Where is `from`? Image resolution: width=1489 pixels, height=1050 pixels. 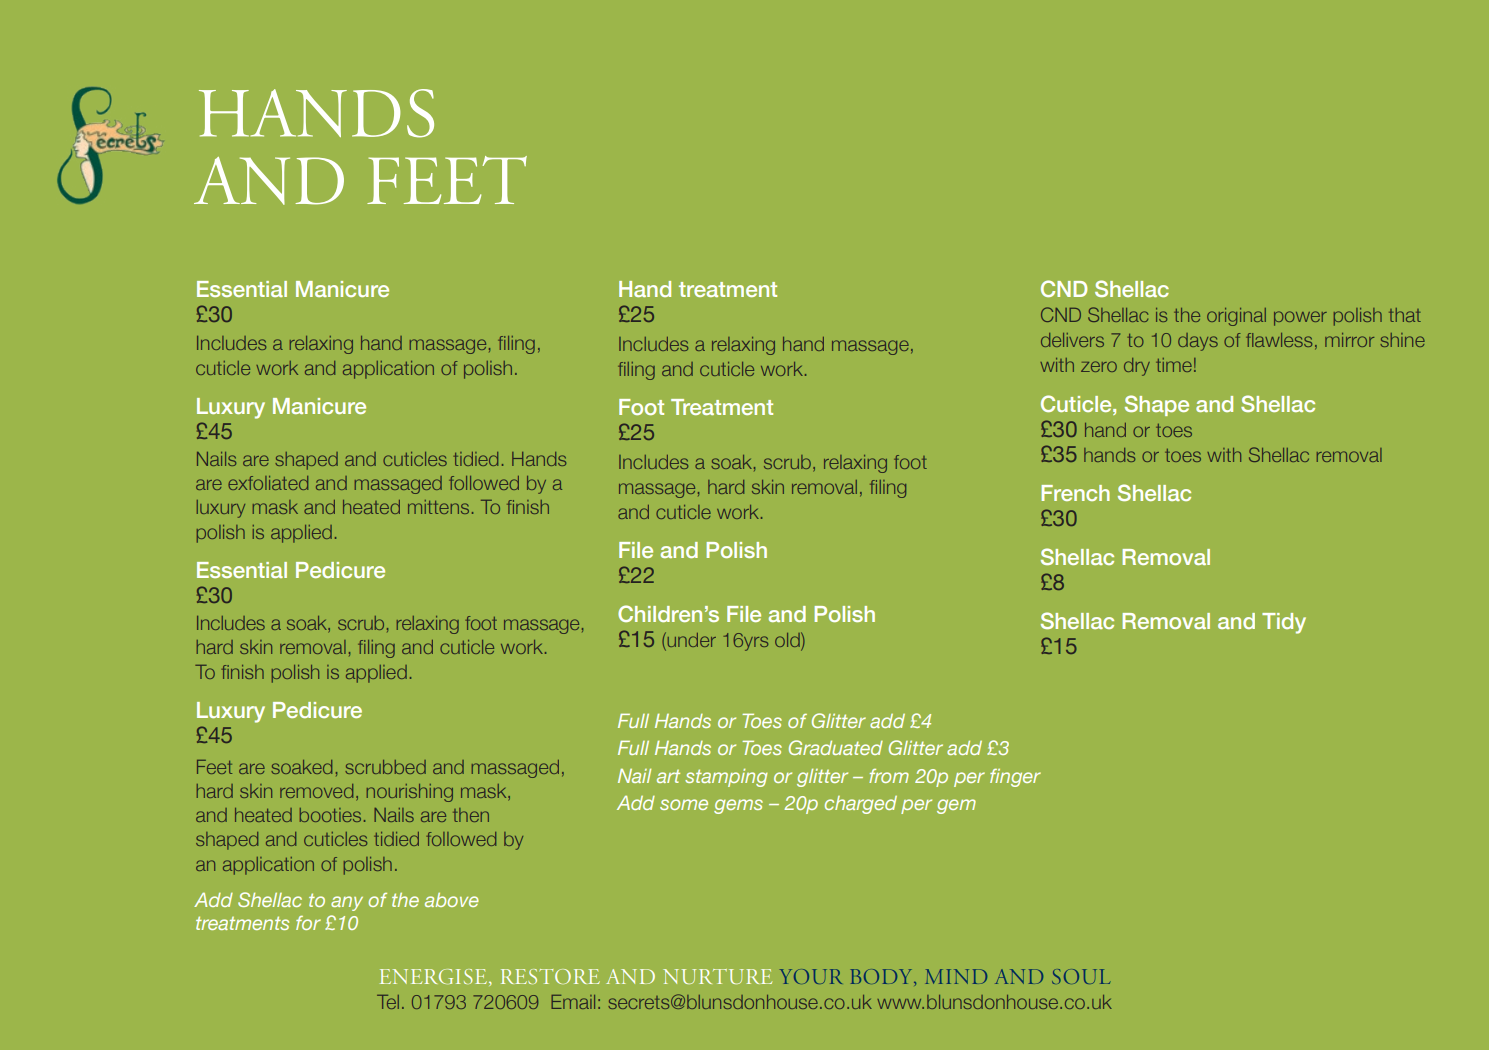
from is located at coordinates (889, 776).
